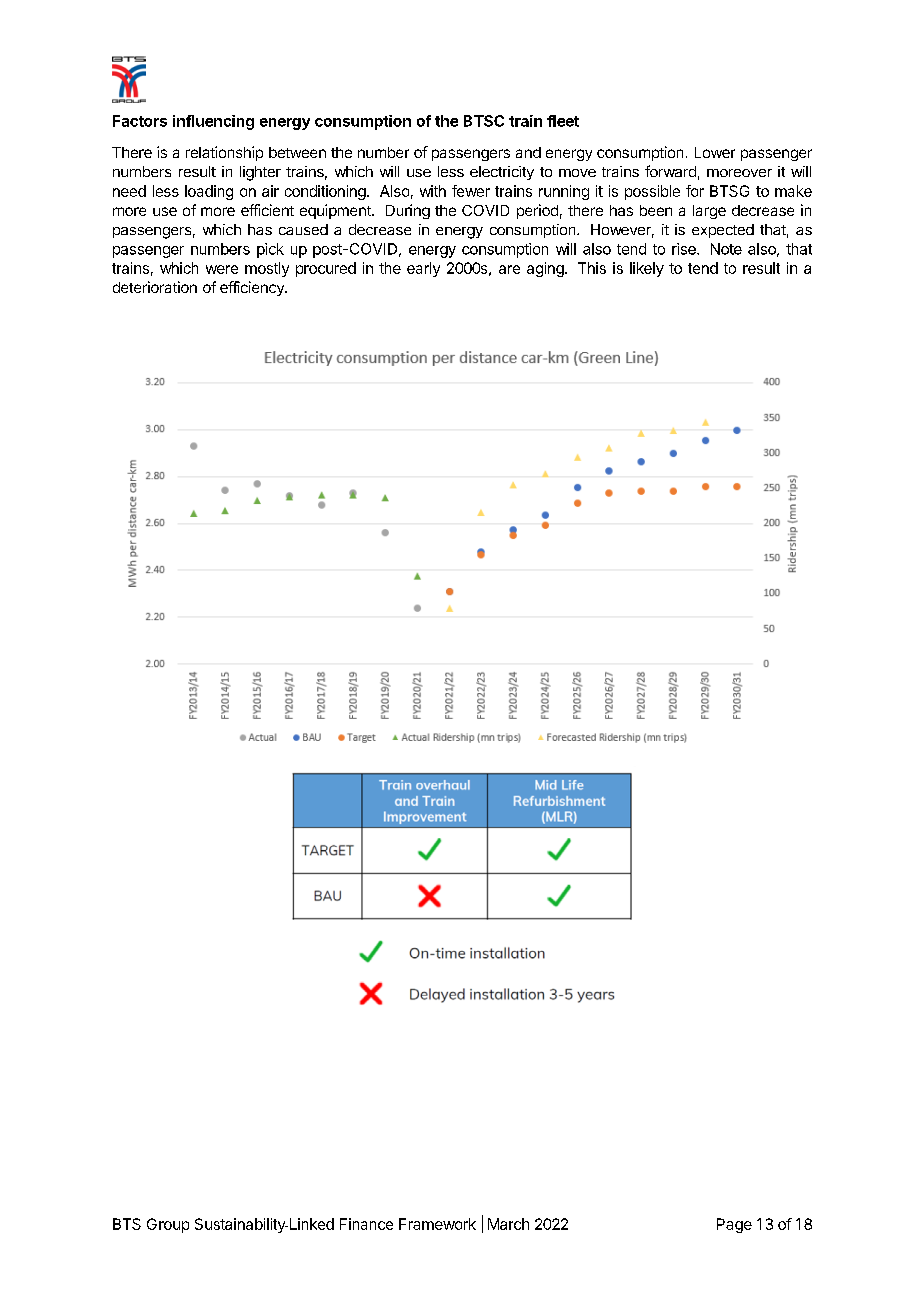  Describe the element at coordinates (168, 1225) in the document. I see `Group` at that location.
